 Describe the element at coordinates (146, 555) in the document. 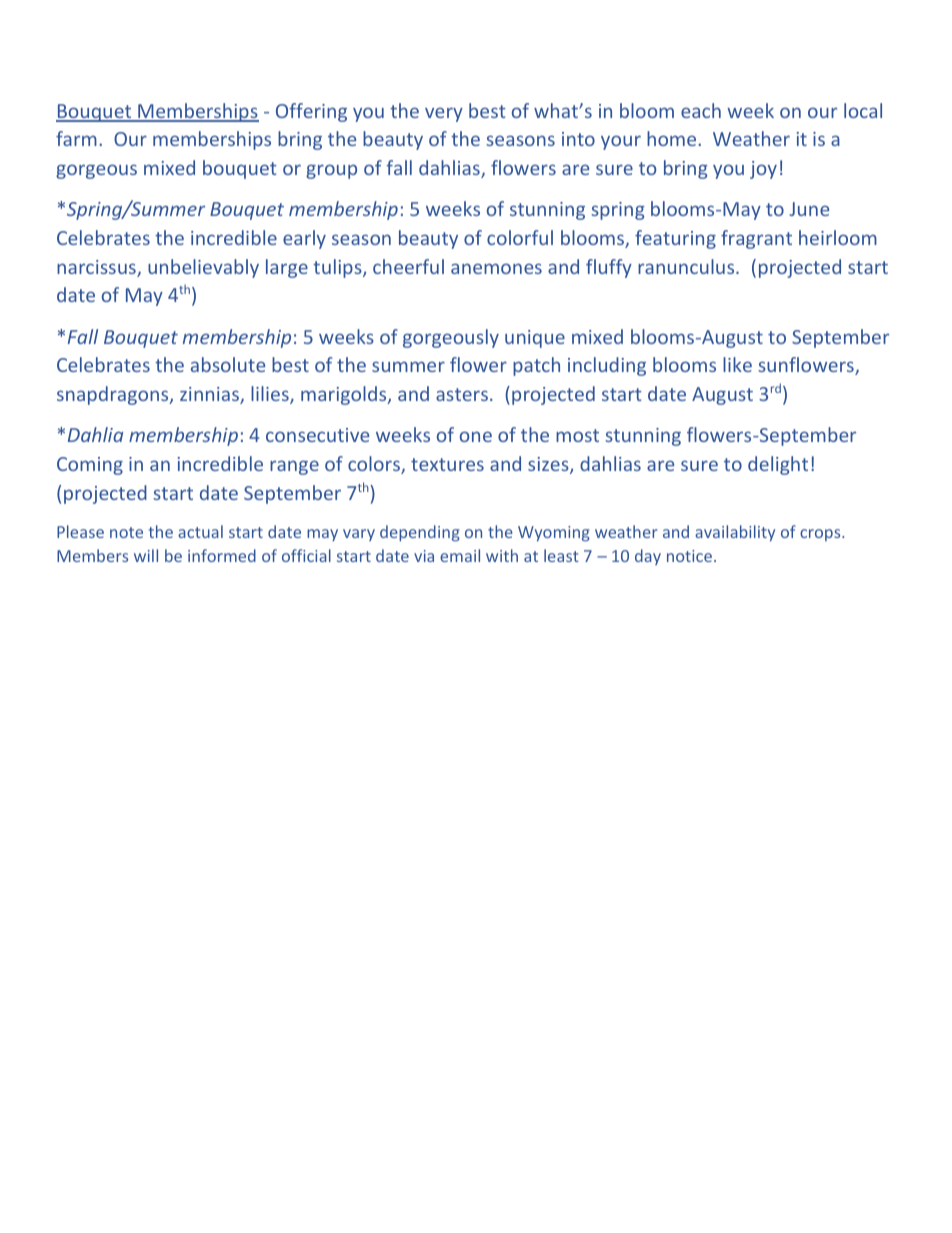

I see `will` at that location.
